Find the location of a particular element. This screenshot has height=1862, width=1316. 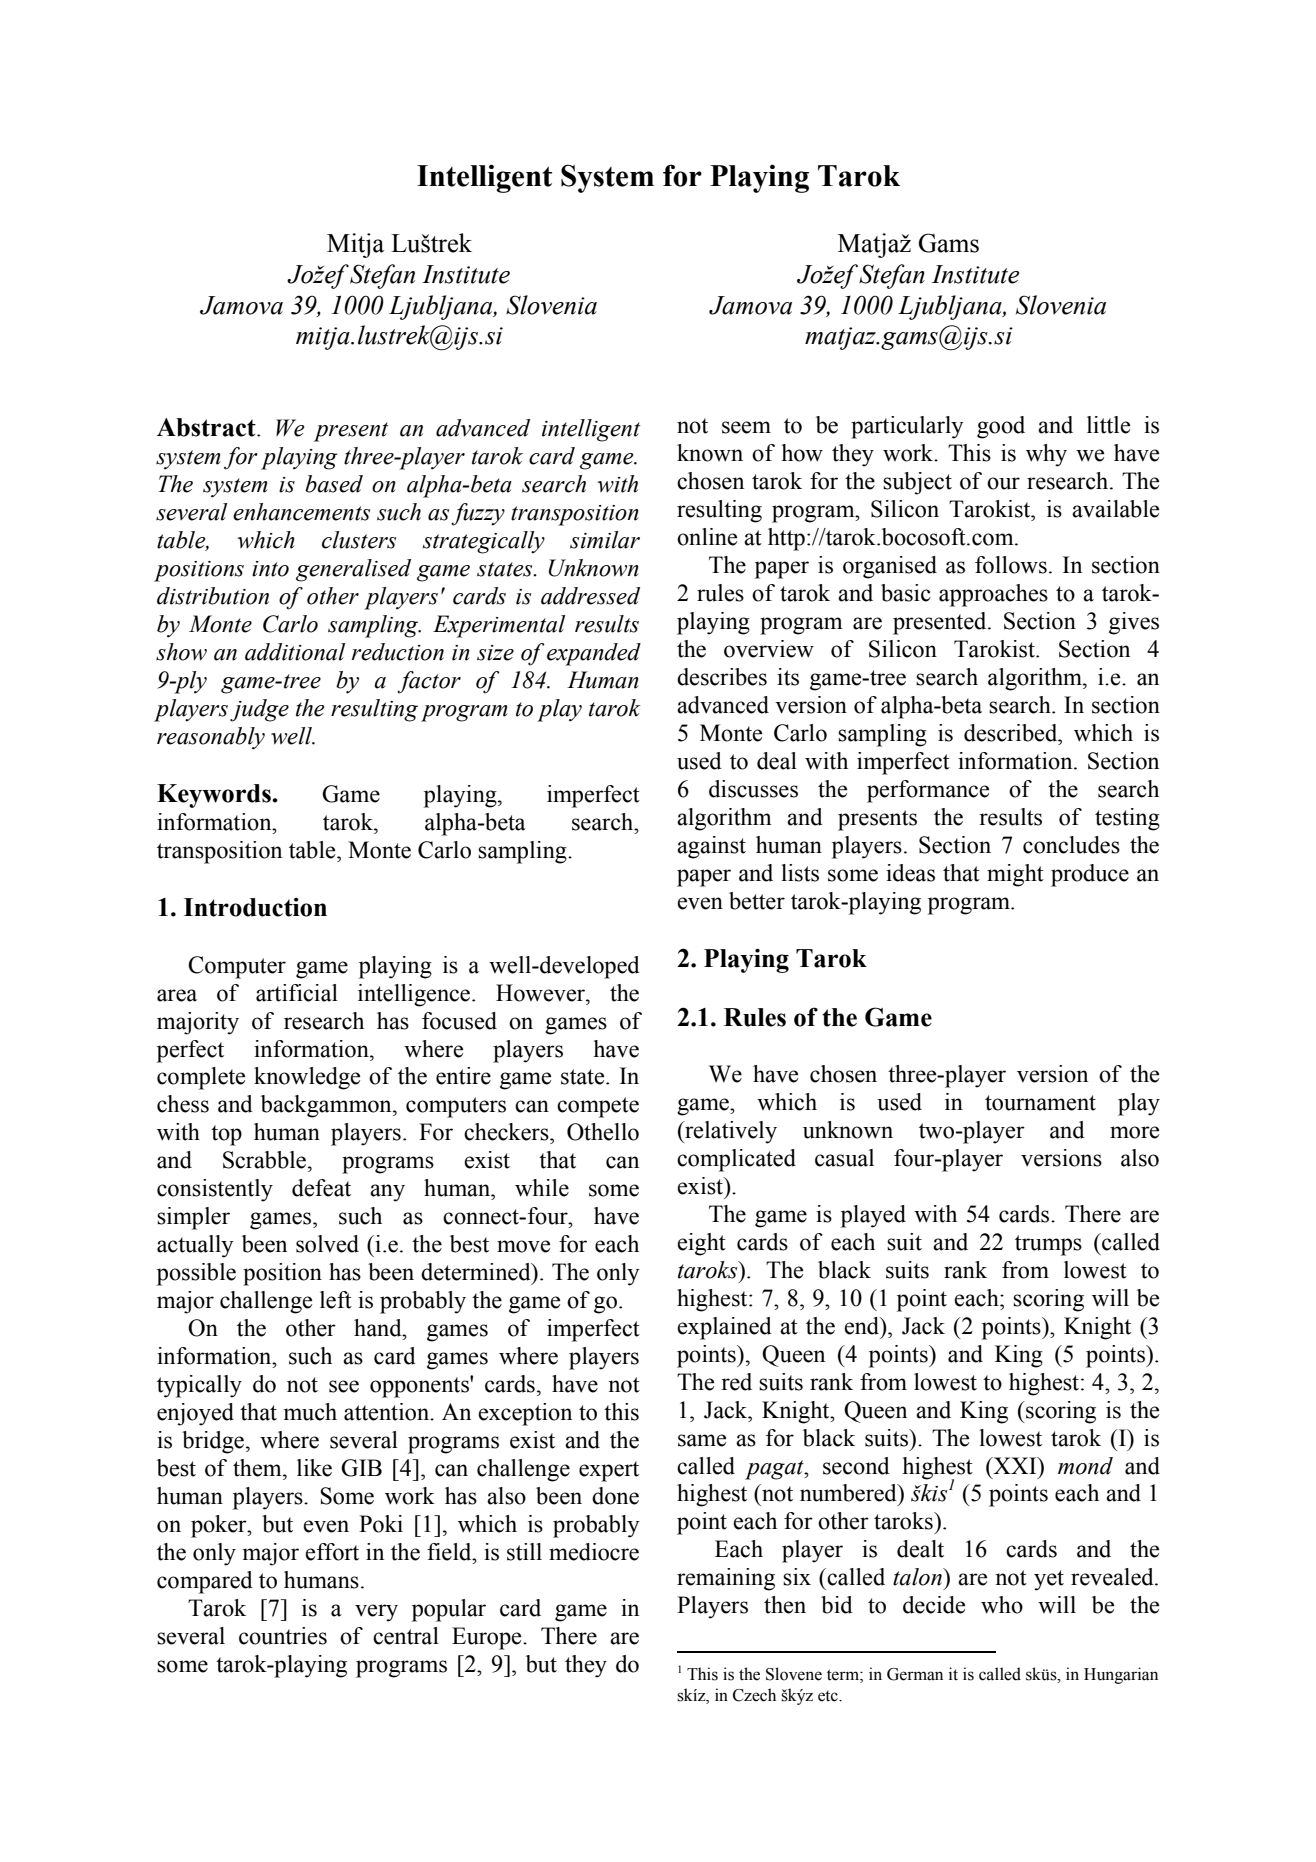

based is located at coordinates (334, 484).
